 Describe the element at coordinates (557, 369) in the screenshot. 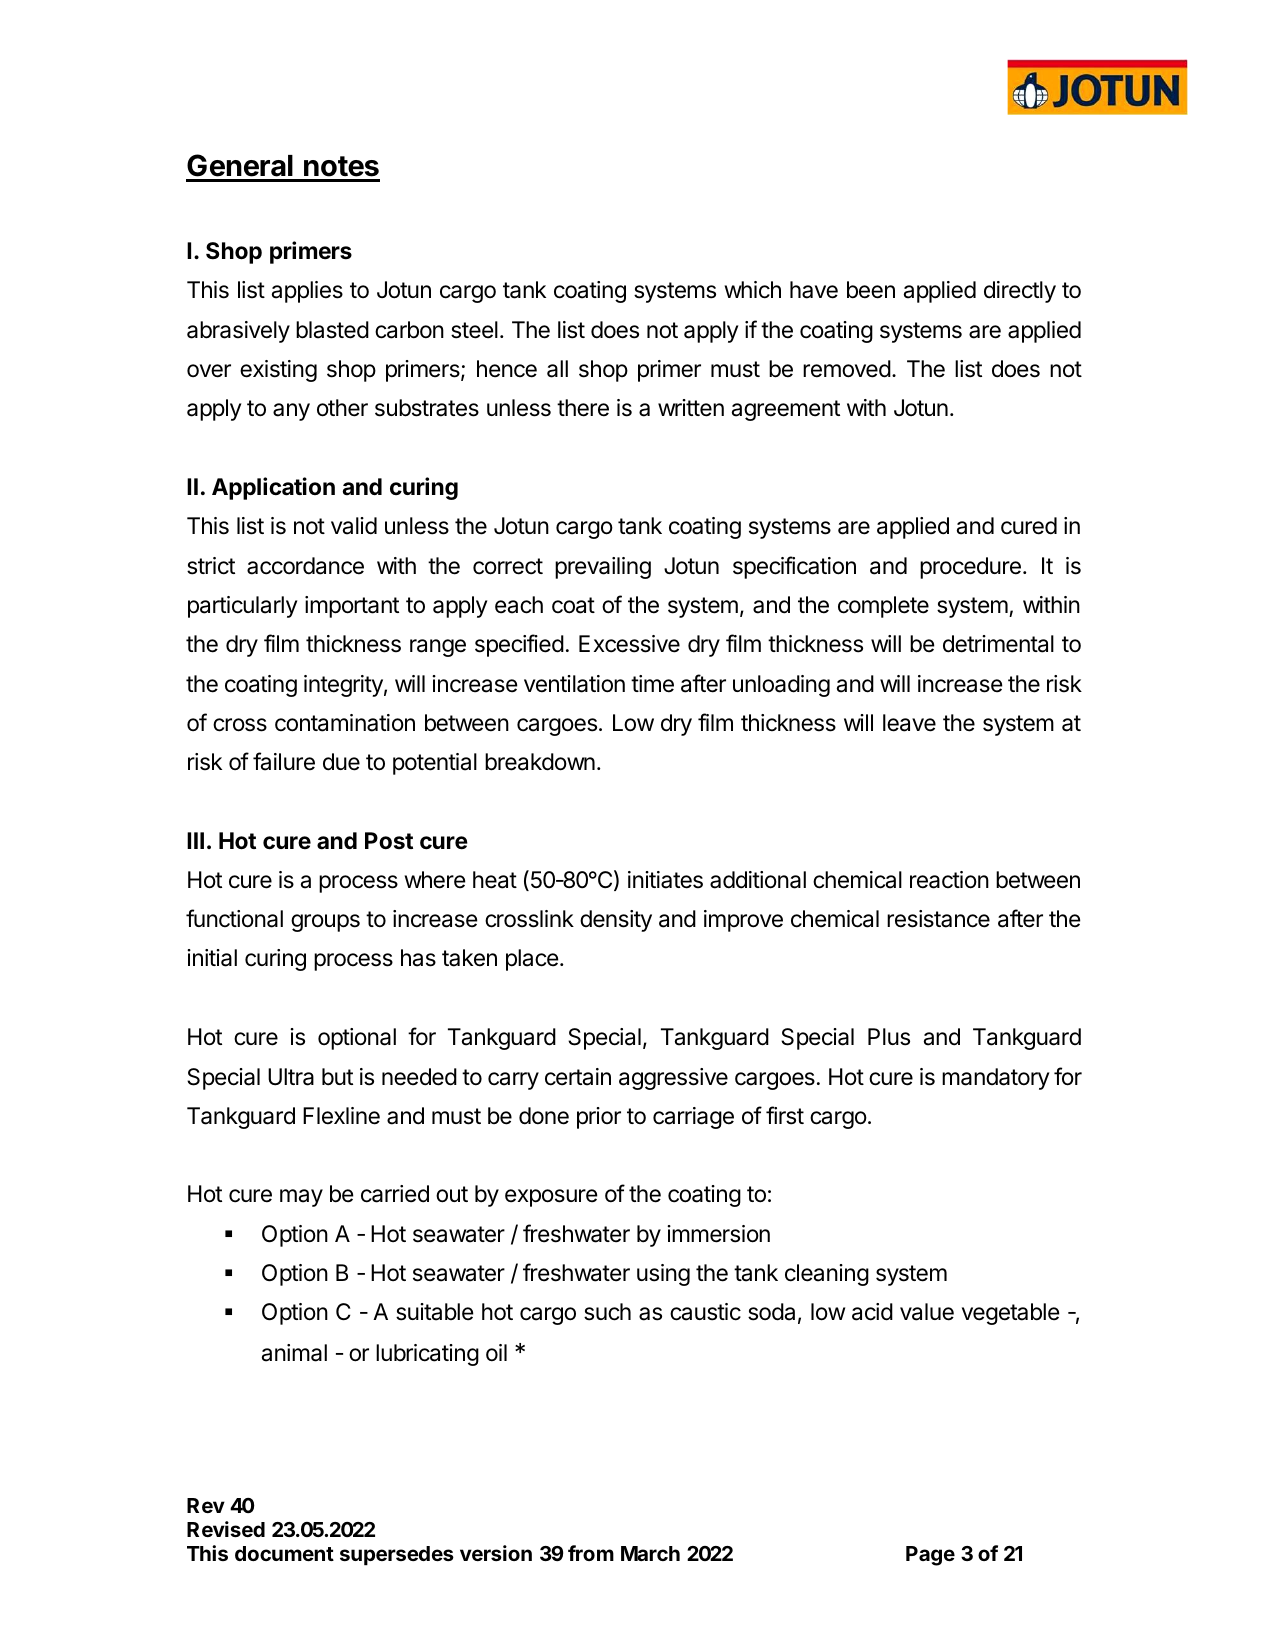

I see `all` at that location.
